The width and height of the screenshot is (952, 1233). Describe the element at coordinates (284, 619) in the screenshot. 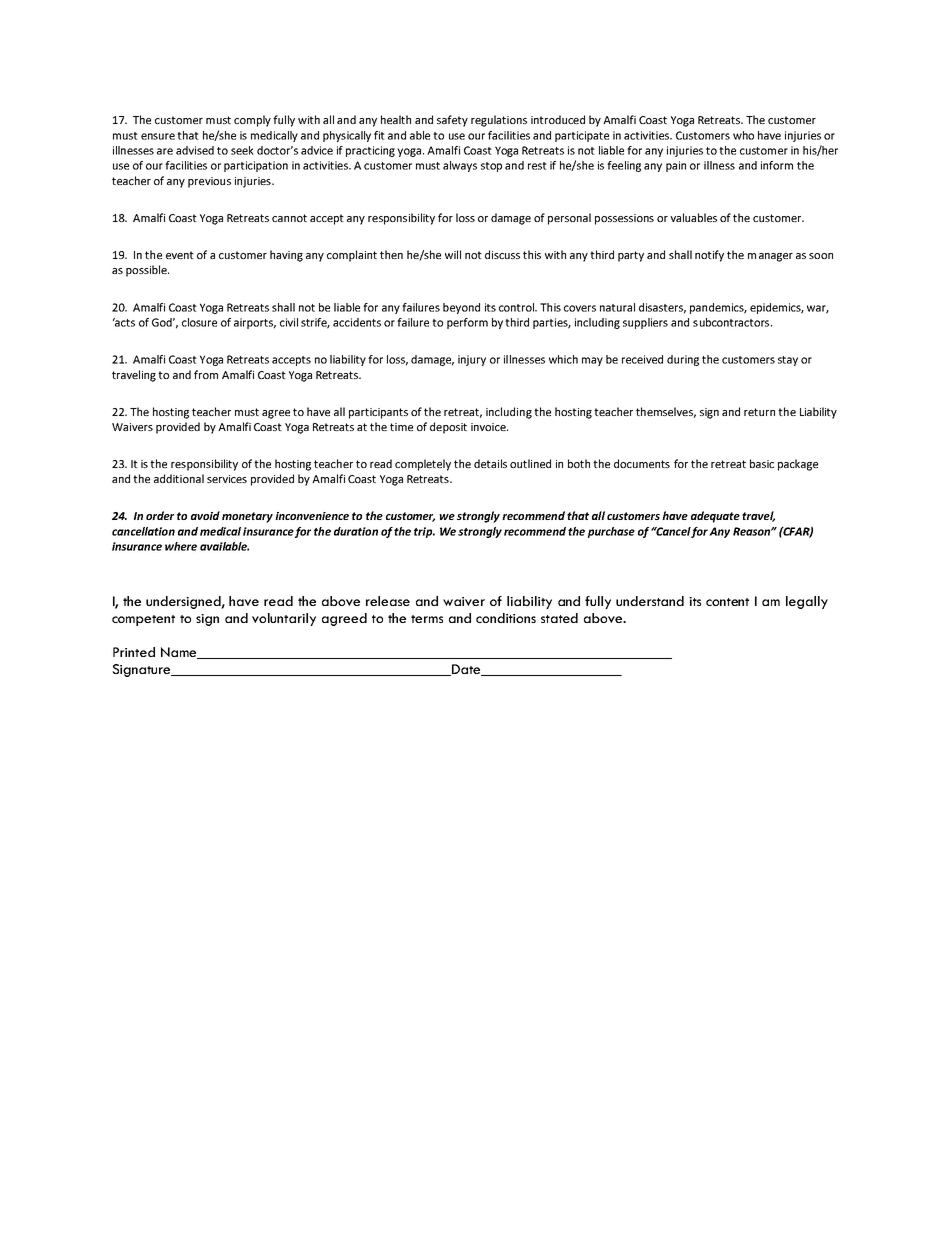

I see `voluntarily` at that location.
